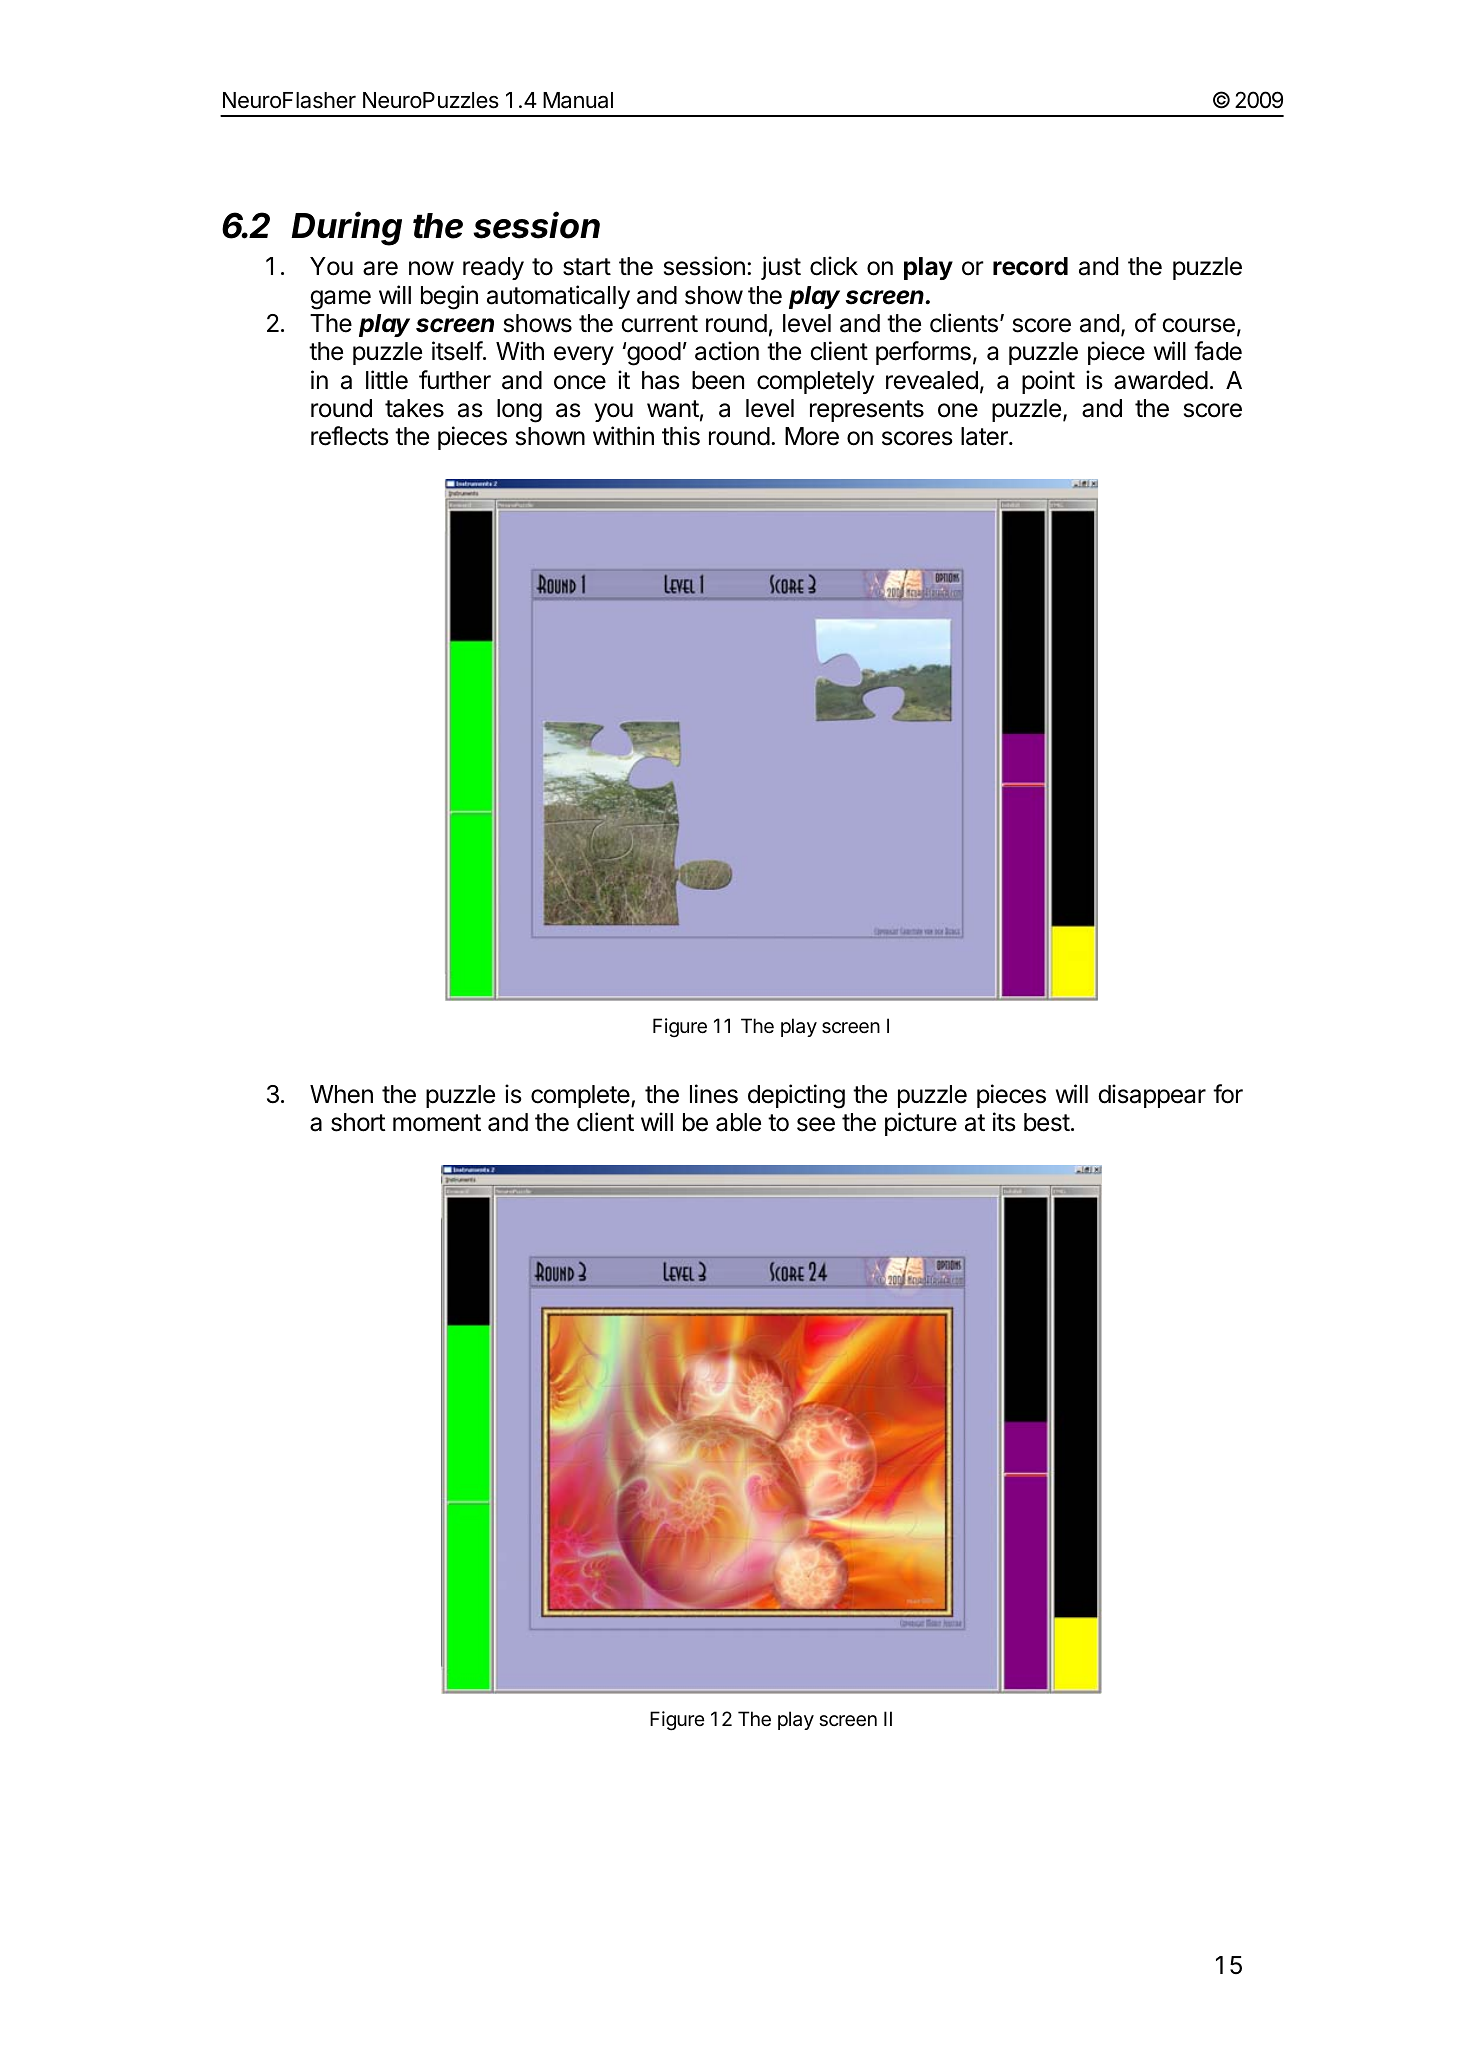 The height and width of the screenshot is (2069, 1463). What do you see at coordinates (812, 436) in the screenshot?
I see `More` at bounding box center [812, 436].
